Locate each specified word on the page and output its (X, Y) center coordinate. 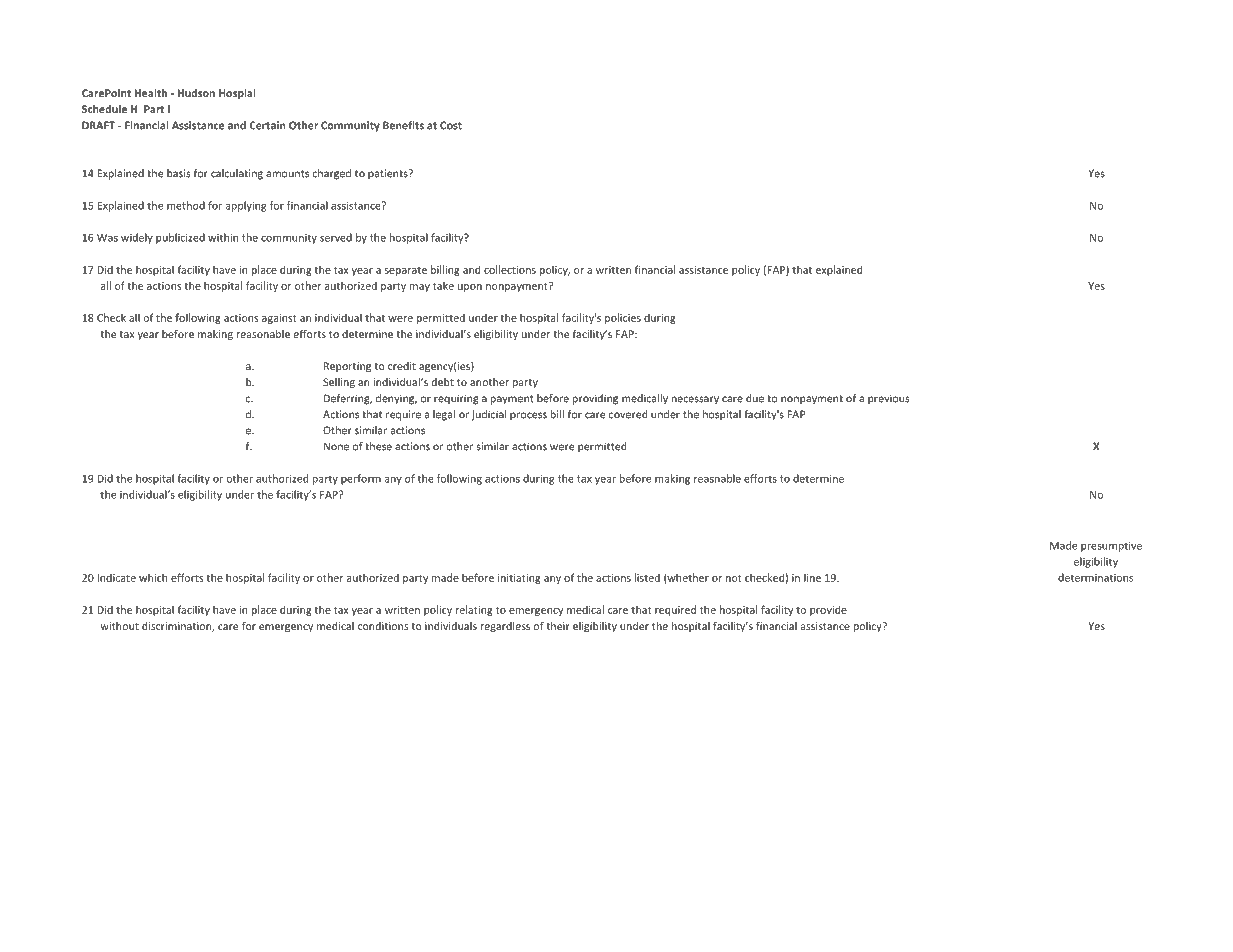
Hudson (196, 93)
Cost (451, 125)
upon (470, 288)
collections (510, 269)
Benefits (403, 125)
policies (623, 318)
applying (246, 206)
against (279, 319)
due (755, 398)
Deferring (348, 399)
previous (888, 399)
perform (361, 479)
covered (628, 414)
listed (647, 577)
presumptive (1111, 546)
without (119, 626)
